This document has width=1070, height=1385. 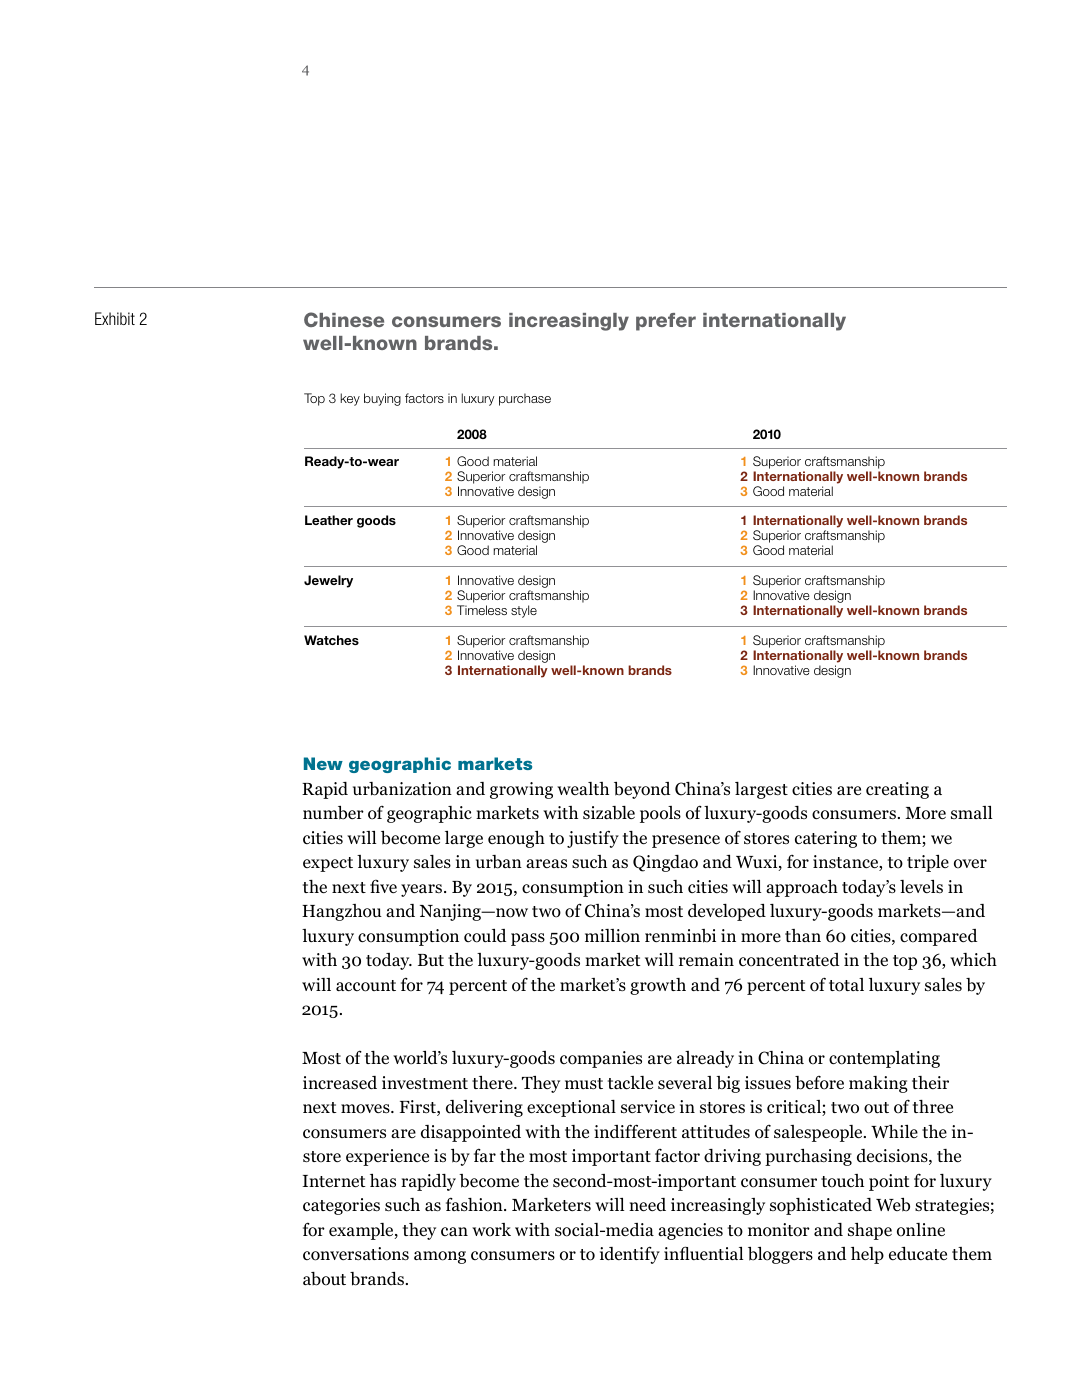 I want to click on prefer, so click(x=666, y=322).
